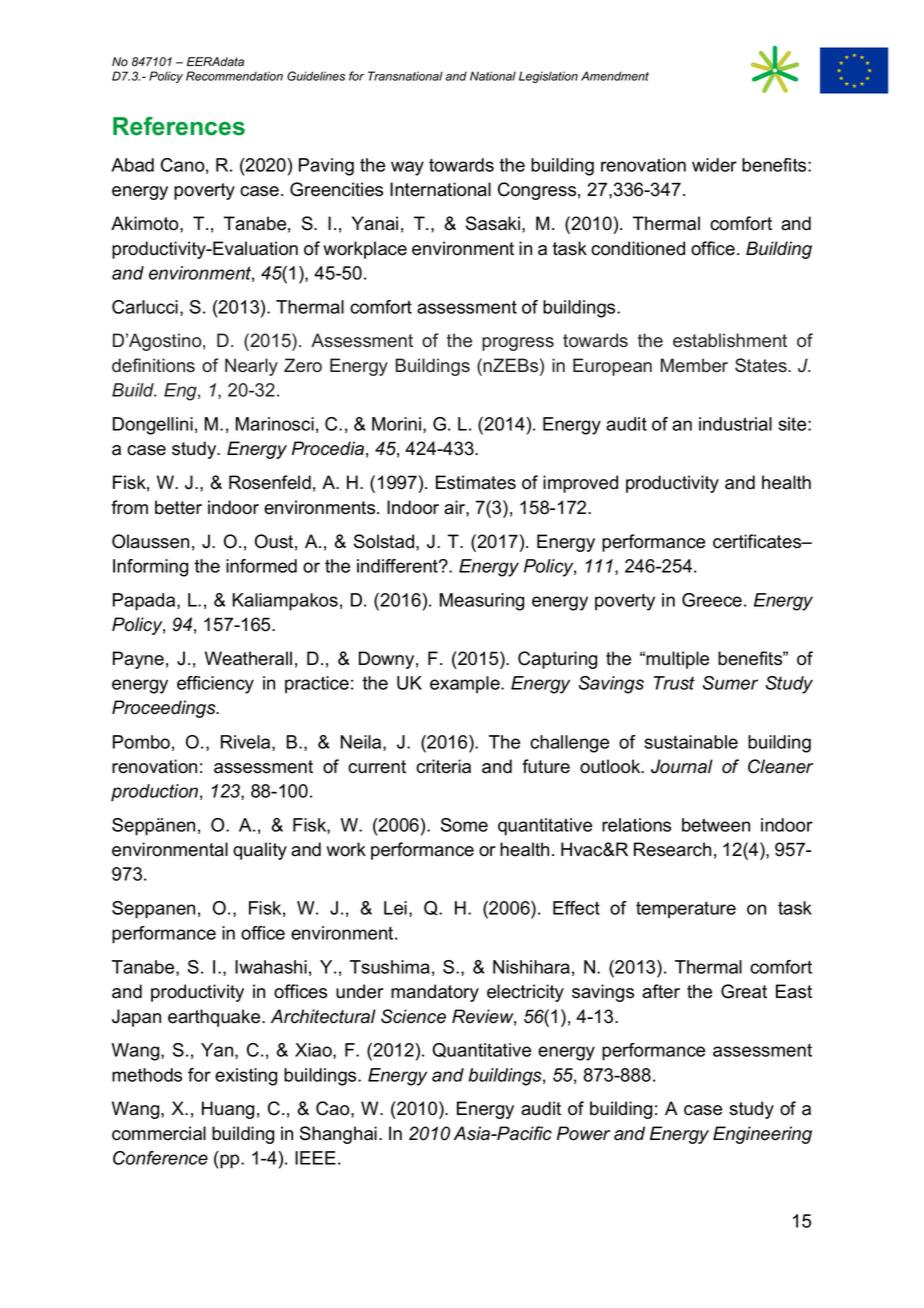  I want to click on Power, so click(583, 1133).
